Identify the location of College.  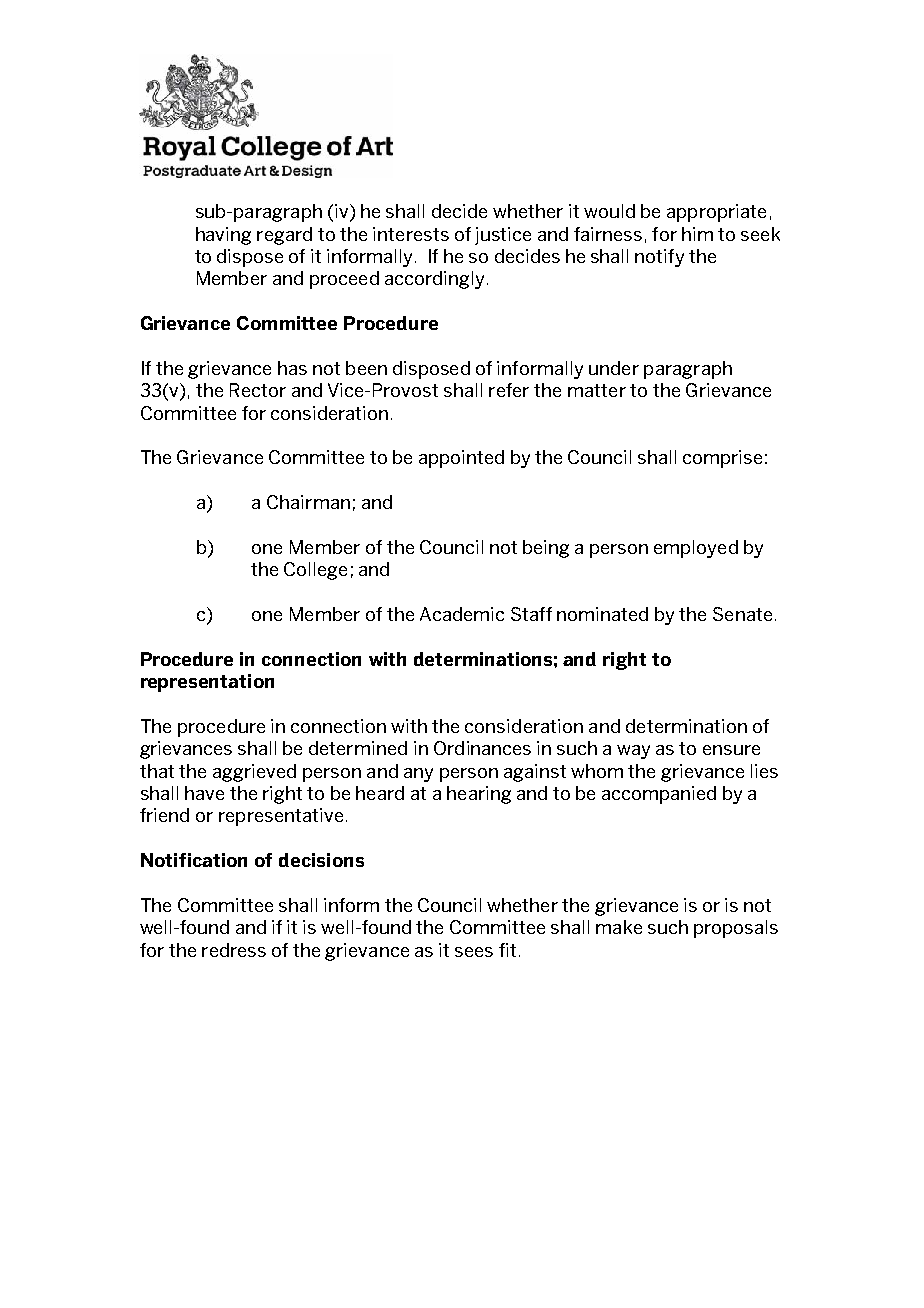
(315, 571).
